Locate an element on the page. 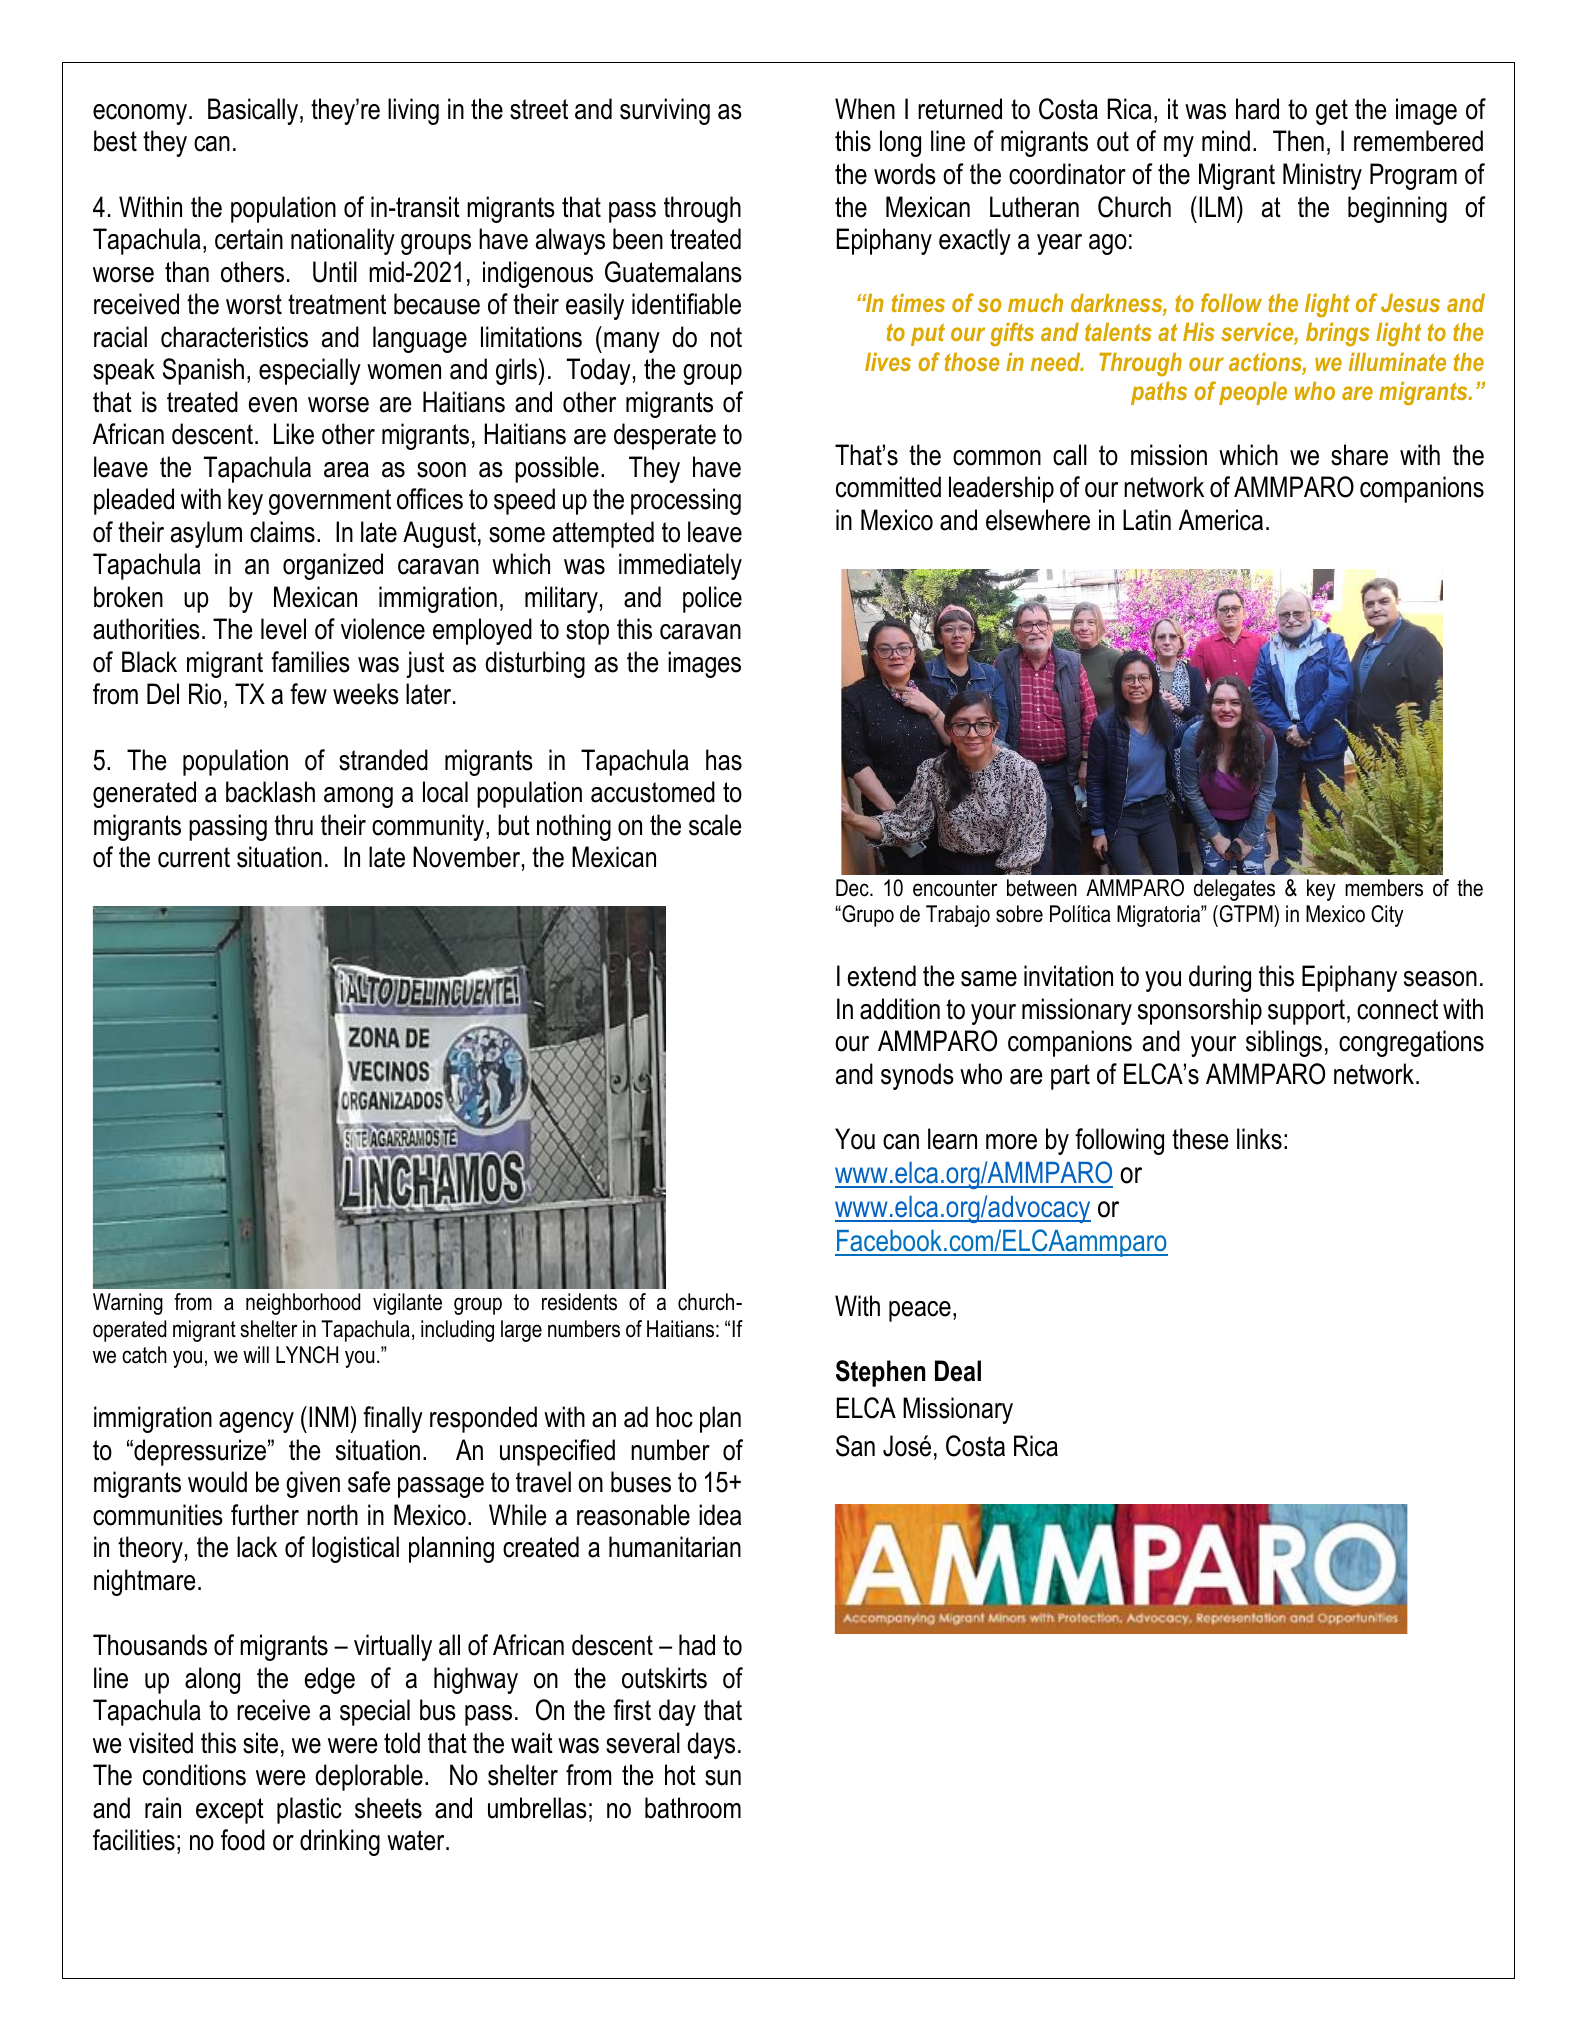 The image size is (1577, 2041). links is located at coordinates (1259, 1139).
